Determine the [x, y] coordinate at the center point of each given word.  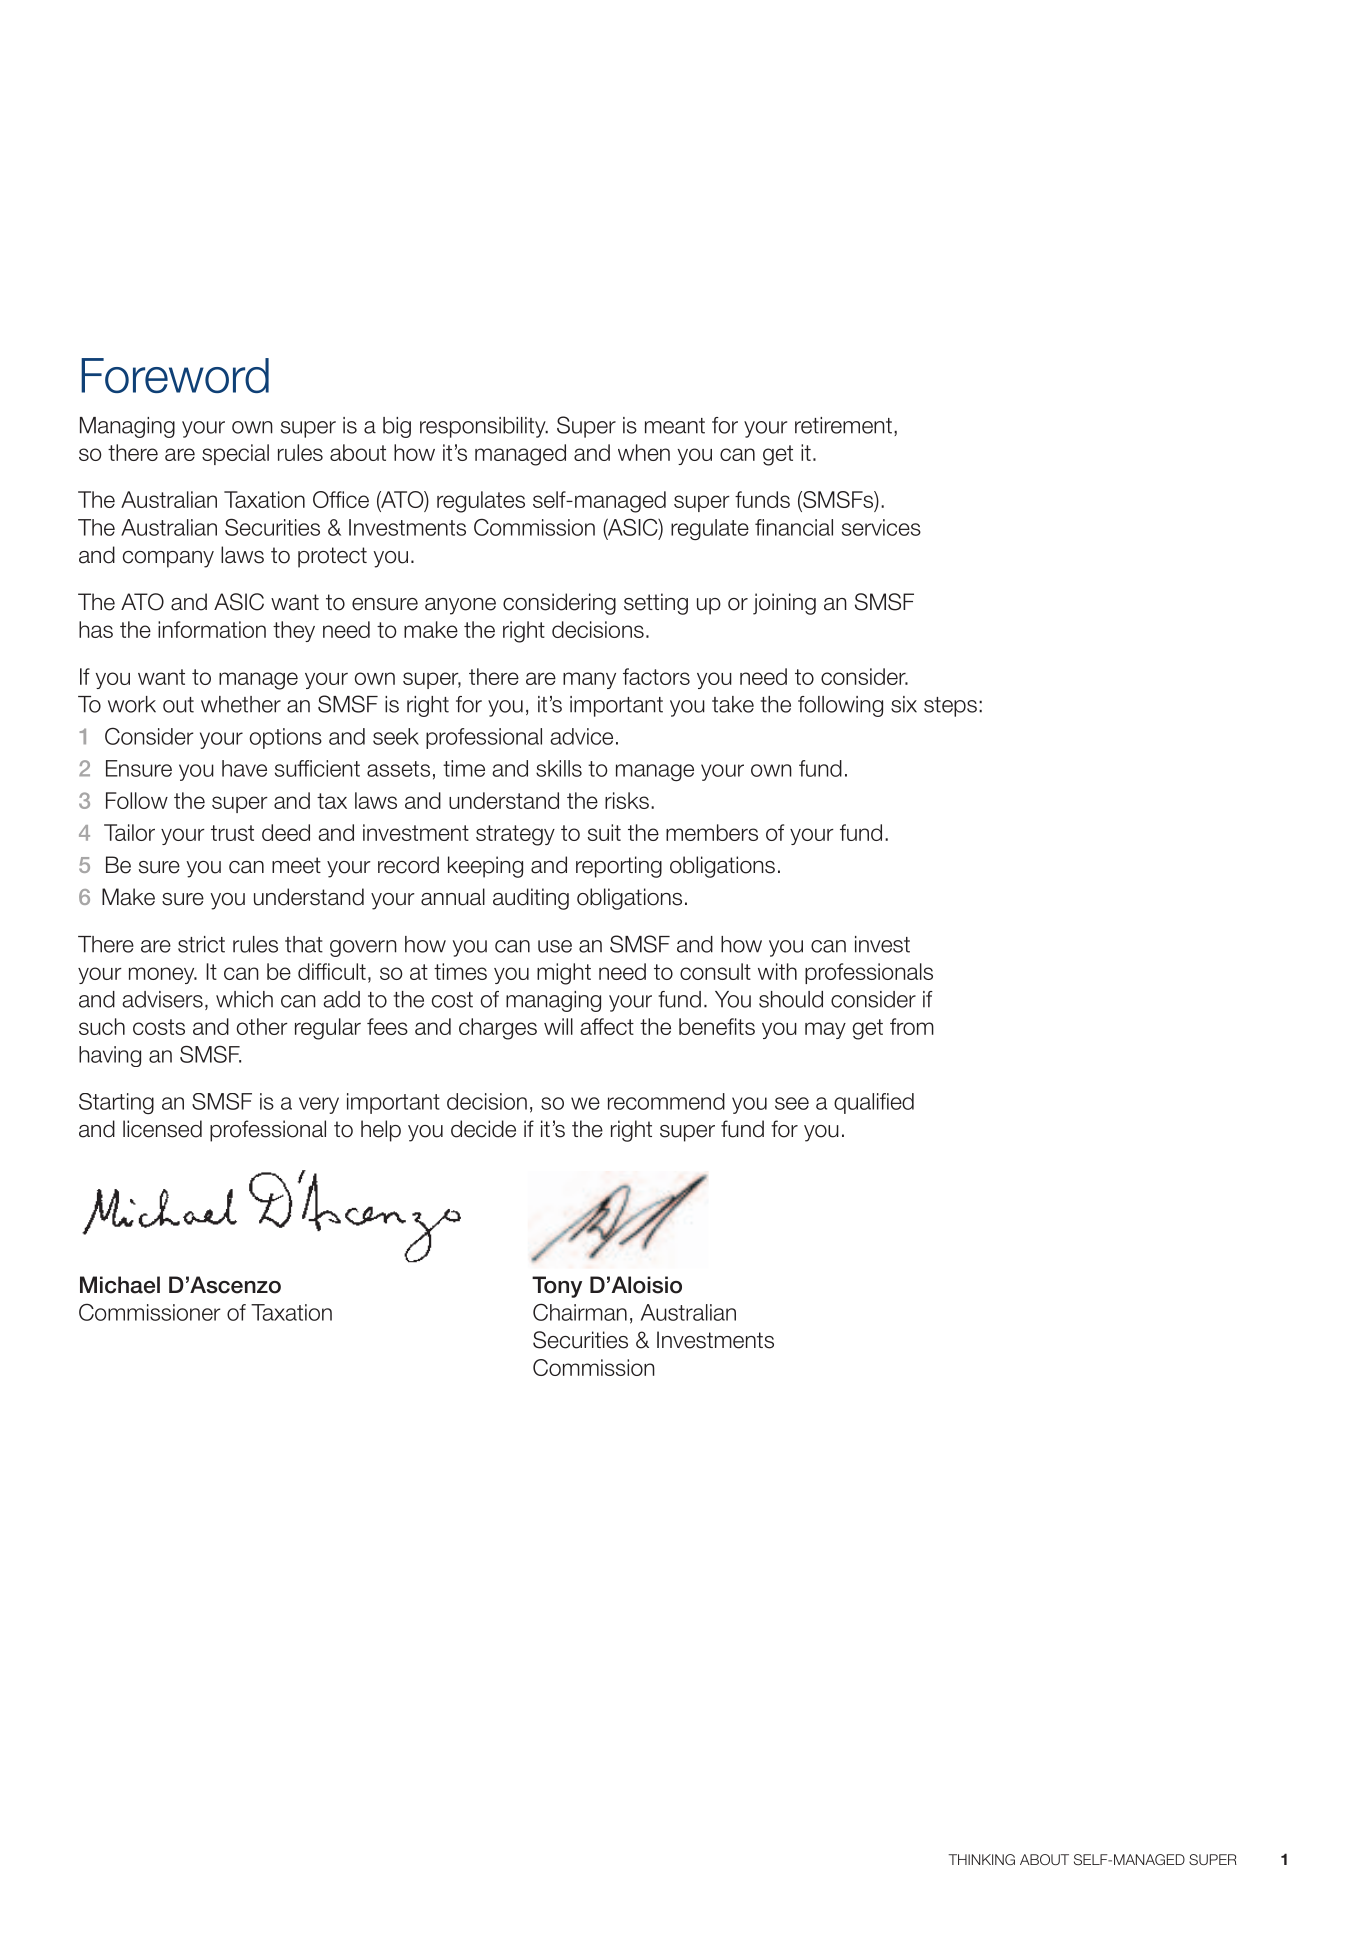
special [235, 454]
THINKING [981, 1859]
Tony [557, 1287]
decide [483, 1129]
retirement [843, 425]
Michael [120, 1285]
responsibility [484, 427]
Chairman [580, 1312]
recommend [666, 1101]
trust [232, 833]
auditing [531, 899]
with [777, 971]
